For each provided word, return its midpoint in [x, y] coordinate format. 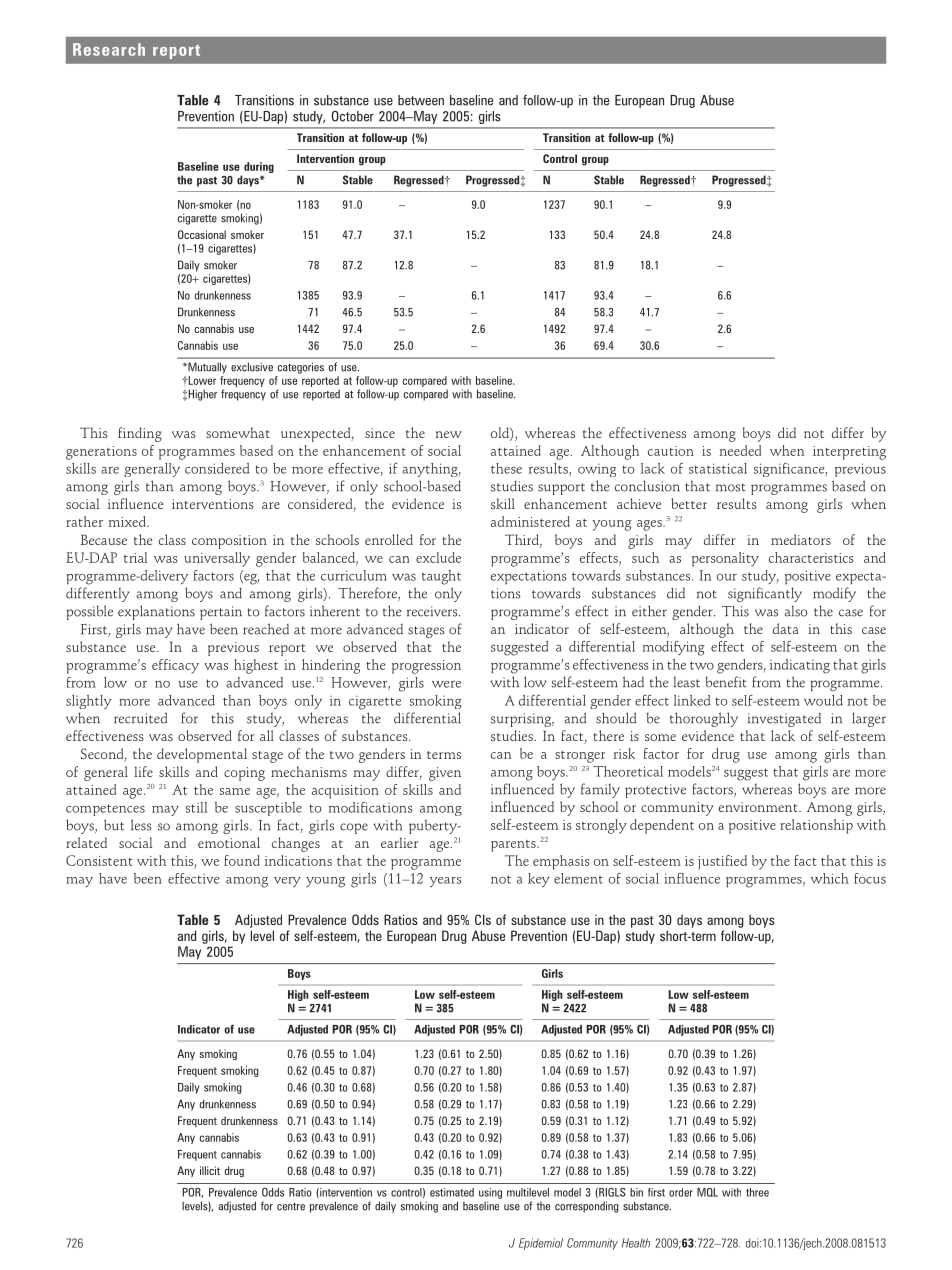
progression [426, 667]
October [353, 116]
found [242, 860]
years [445, 882]
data [786, 628]
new [449, 434]
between [421, 100]
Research [109, 49]
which [830, 878]
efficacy [175, 666]
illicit [210, 1170]
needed [740, 450]
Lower [201, 380]
